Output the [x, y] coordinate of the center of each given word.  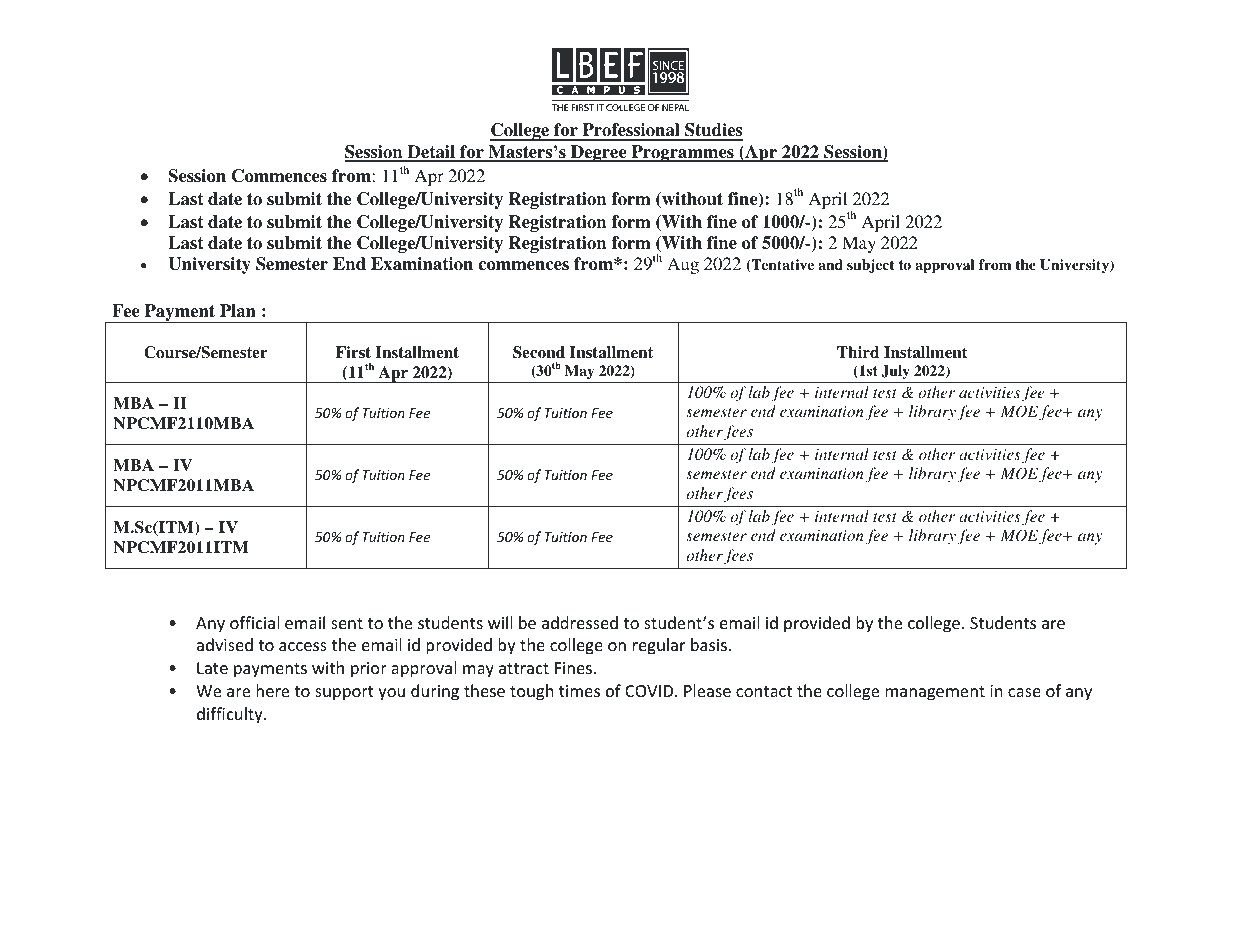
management [935, 693]
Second [539, 352]
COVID [650, 691]
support [344, 693]
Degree [599, 153]
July [895, 372]
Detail [431, 153]
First [353, 352]
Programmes [682, 153]
